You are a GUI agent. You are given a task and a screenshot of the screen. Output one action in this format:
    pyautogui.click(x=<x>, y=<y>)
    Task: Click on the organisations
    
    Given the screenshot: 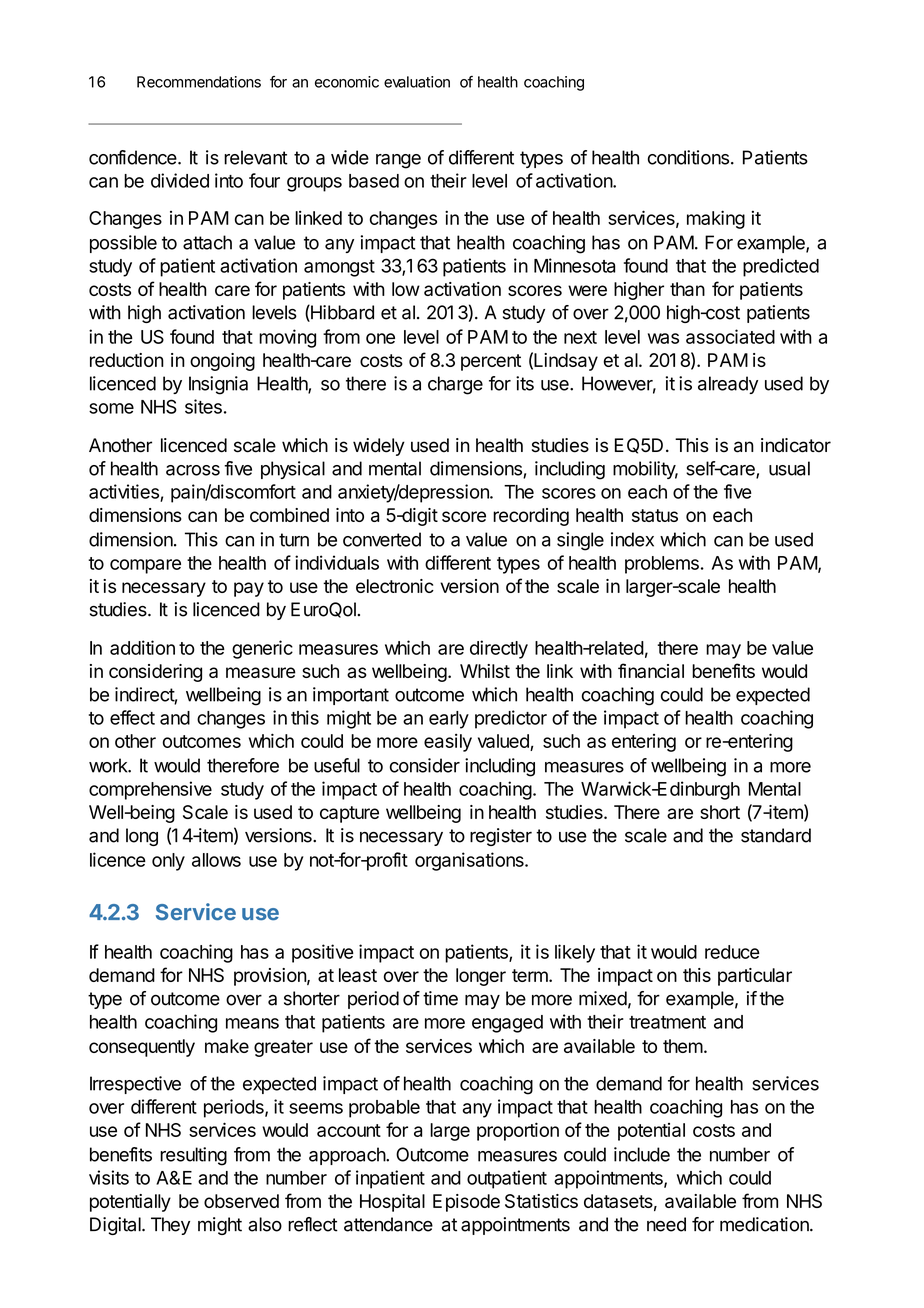 What is the action you would take?
    pyautogui.click(x=470, y=861)
